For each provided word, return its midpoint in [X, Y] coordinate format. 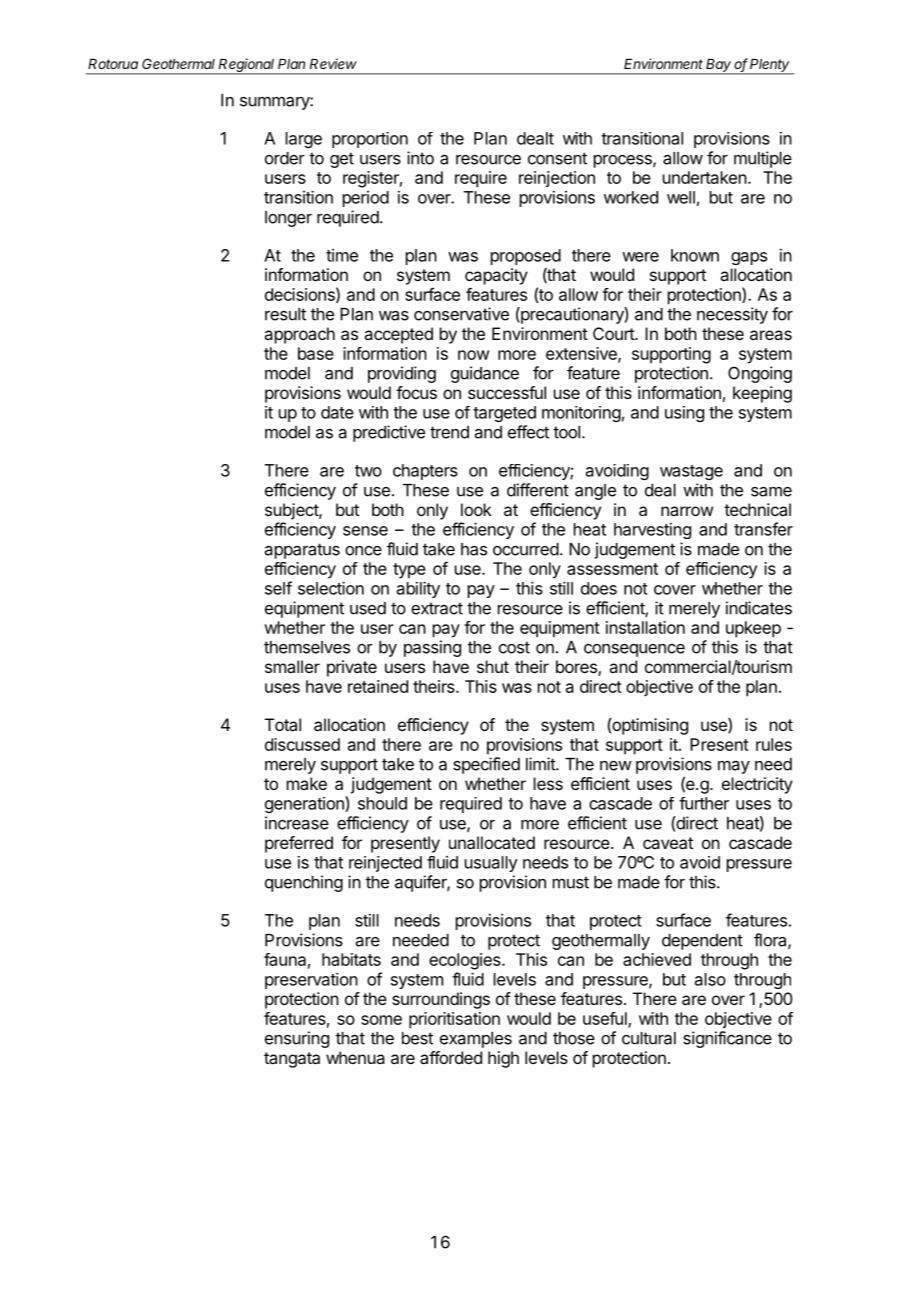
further [704, 803]
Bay [719, 67]
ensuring [297, 1039]
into [420, 158]
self [278, 588]
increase [297, 823]
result [285, 314]
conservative [461, 314]
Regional [247, 66]
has [474, 549]
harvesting [652, 531]
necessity [732, 315]
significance [727, 1039]
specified [486, 765]
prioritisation [454, 1020]
